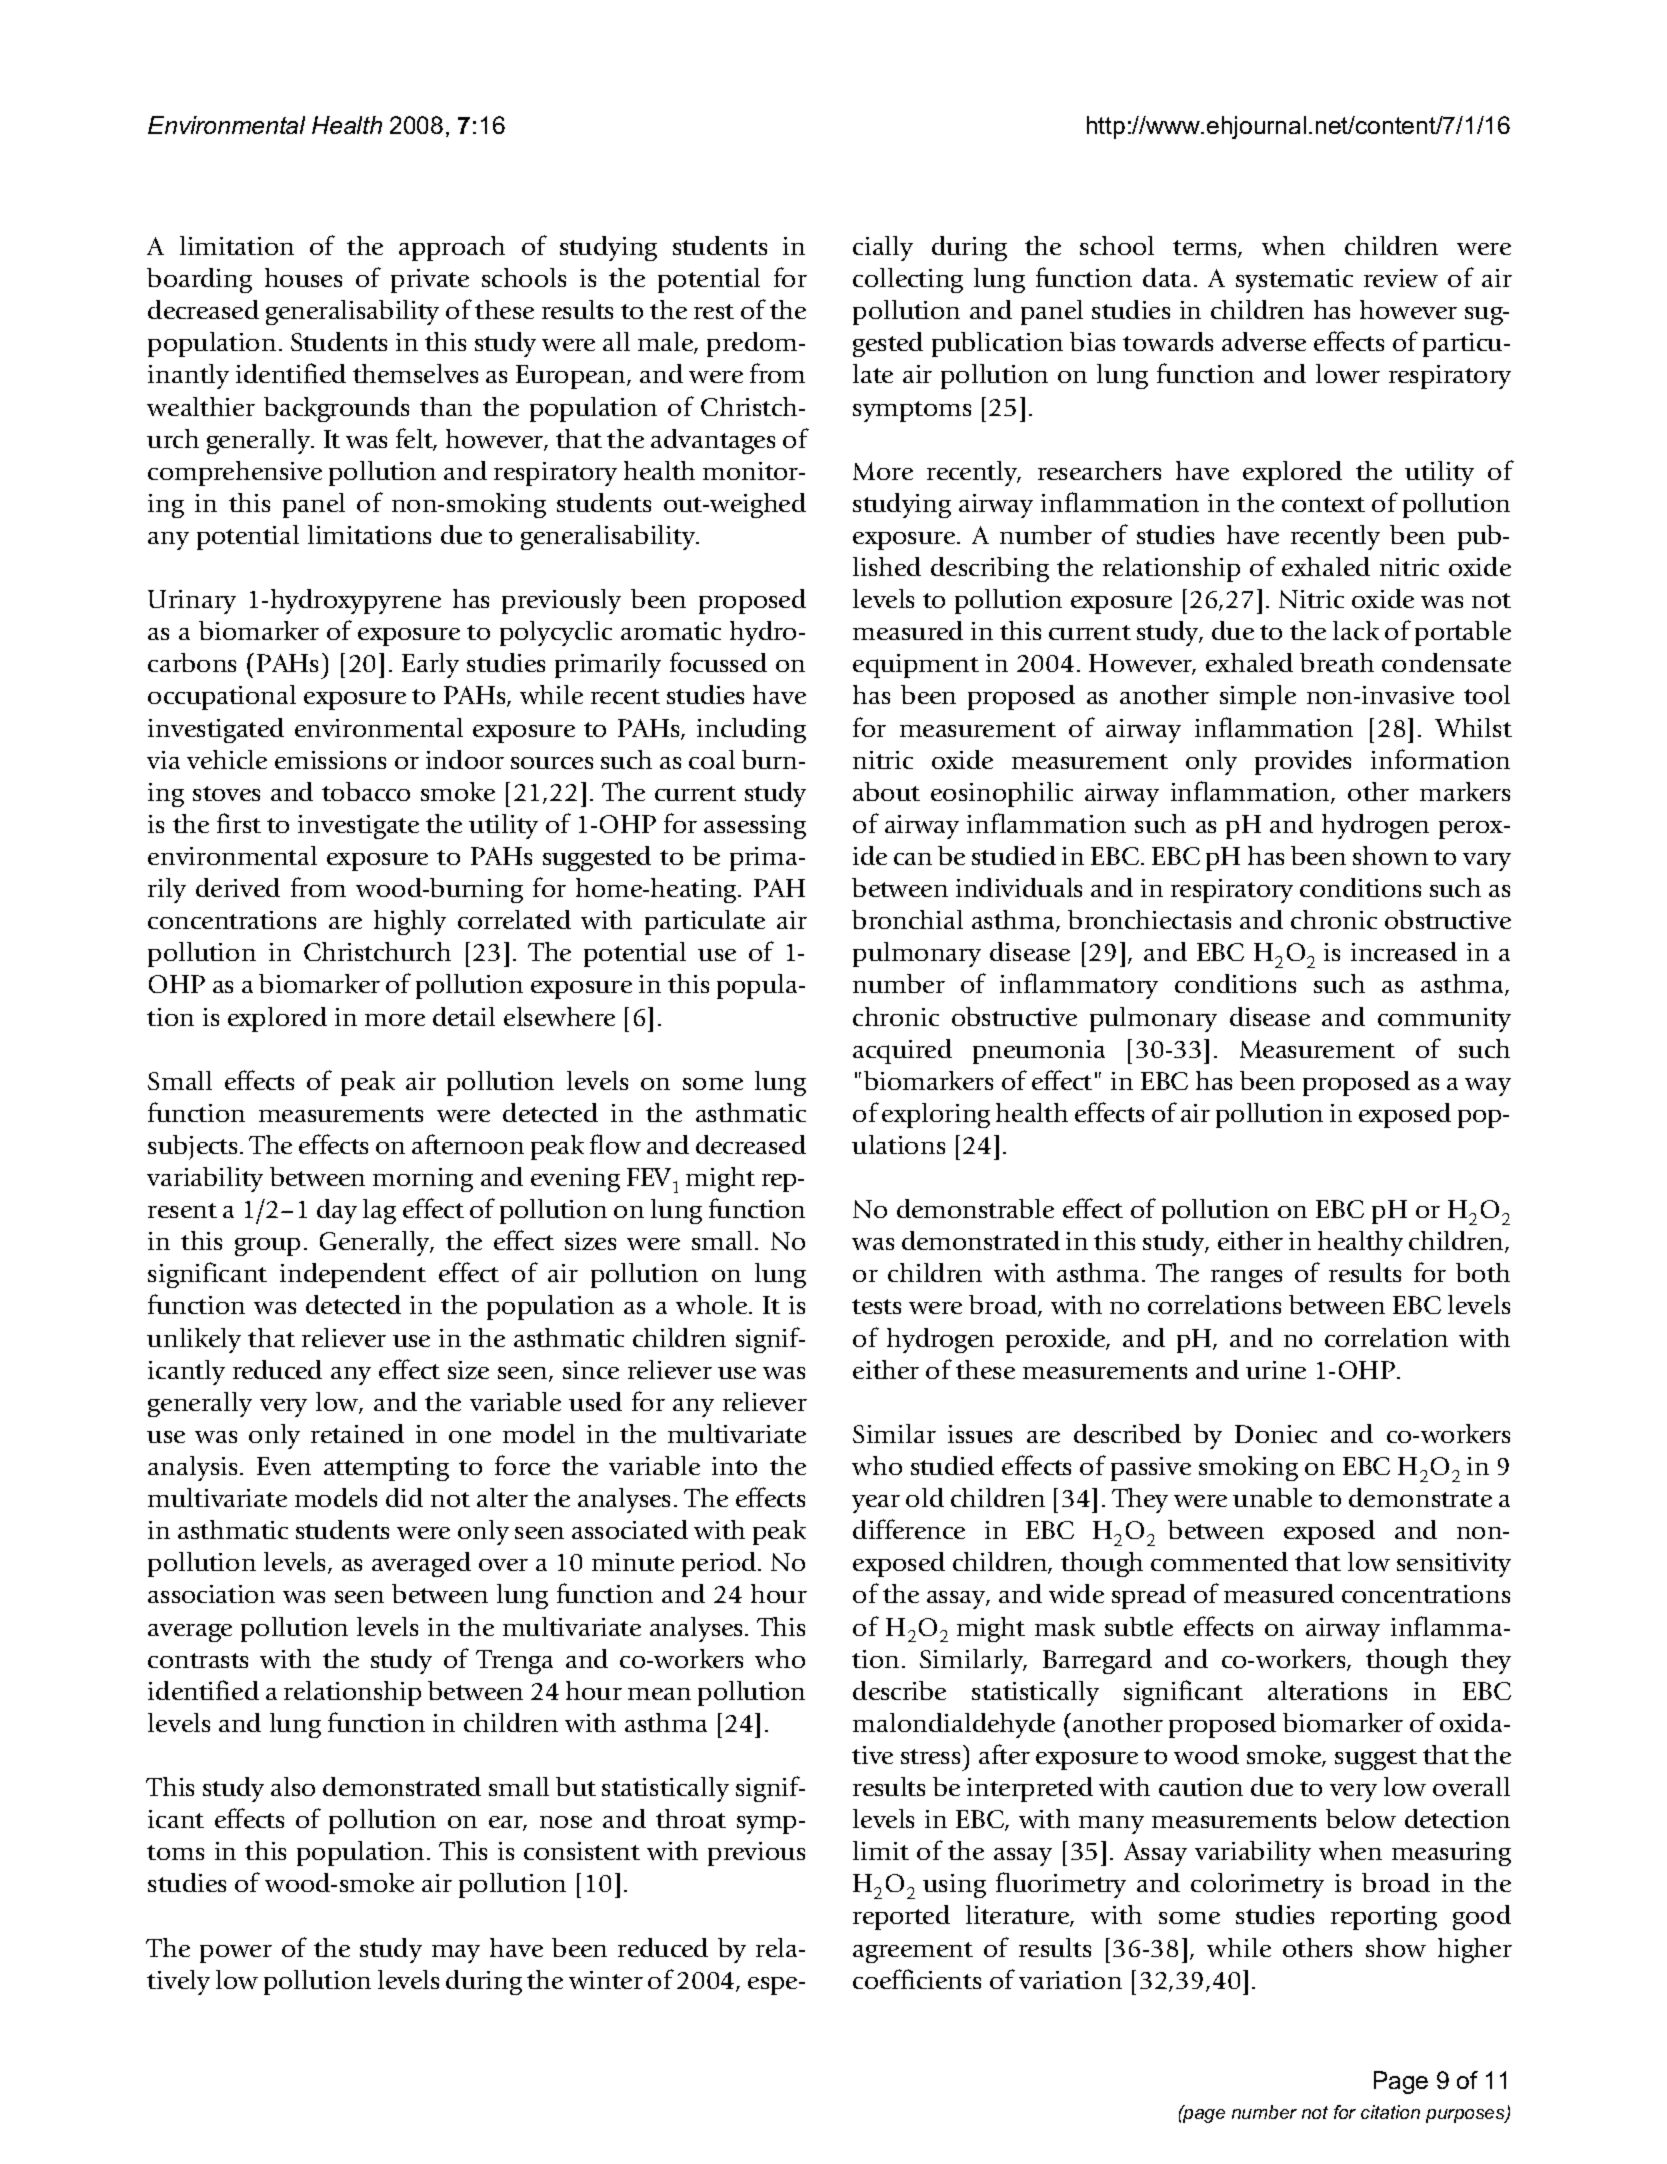 Image resolution: width=1667 pixels, height=2164 pixels. What do you see at coordinates (901, 1917) in the screenshot?
I see `reported` at bounding box center [901, 1917].
